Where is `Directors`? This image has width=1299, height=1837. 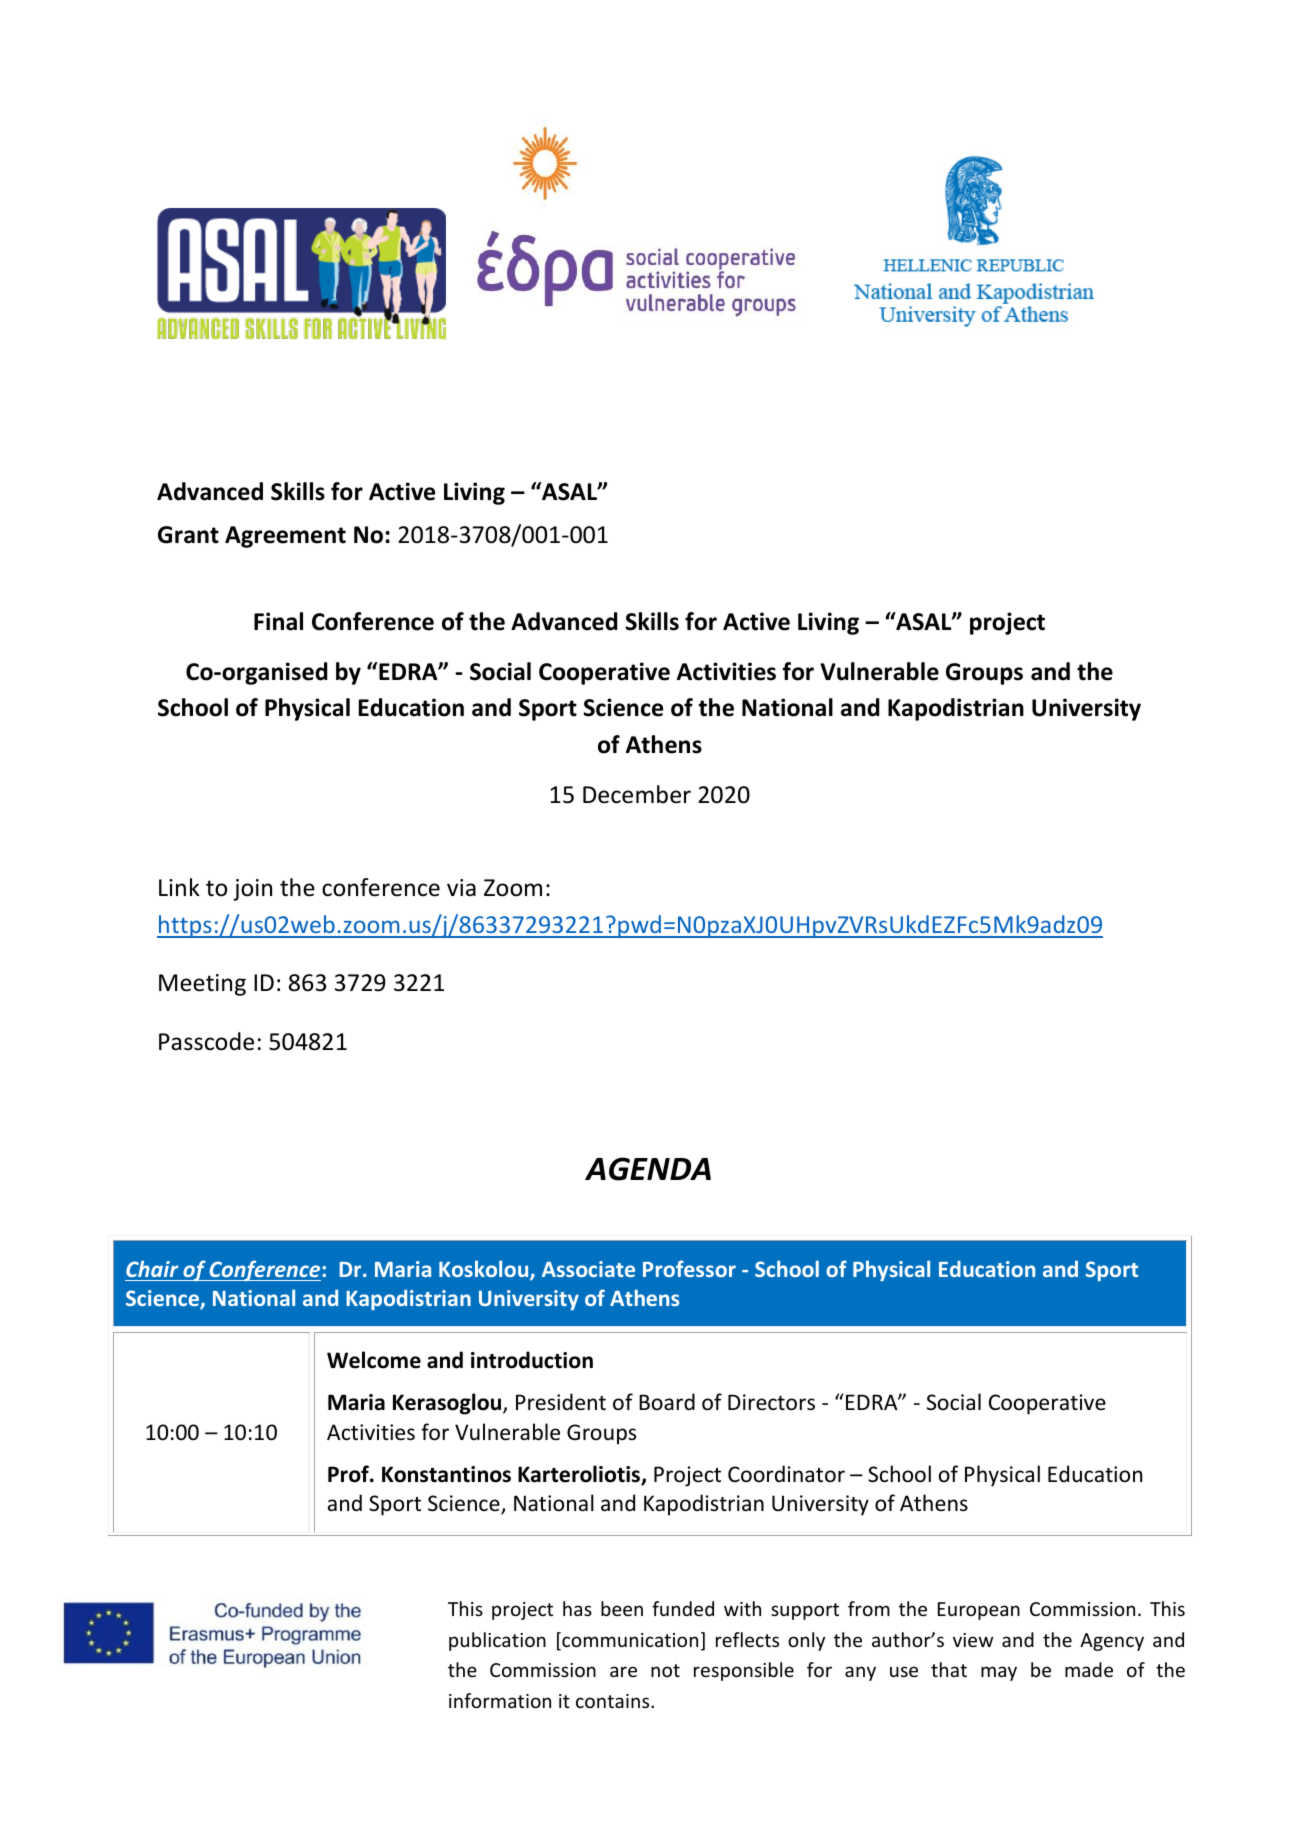
Directors is located at coordinates (771, 1402).
